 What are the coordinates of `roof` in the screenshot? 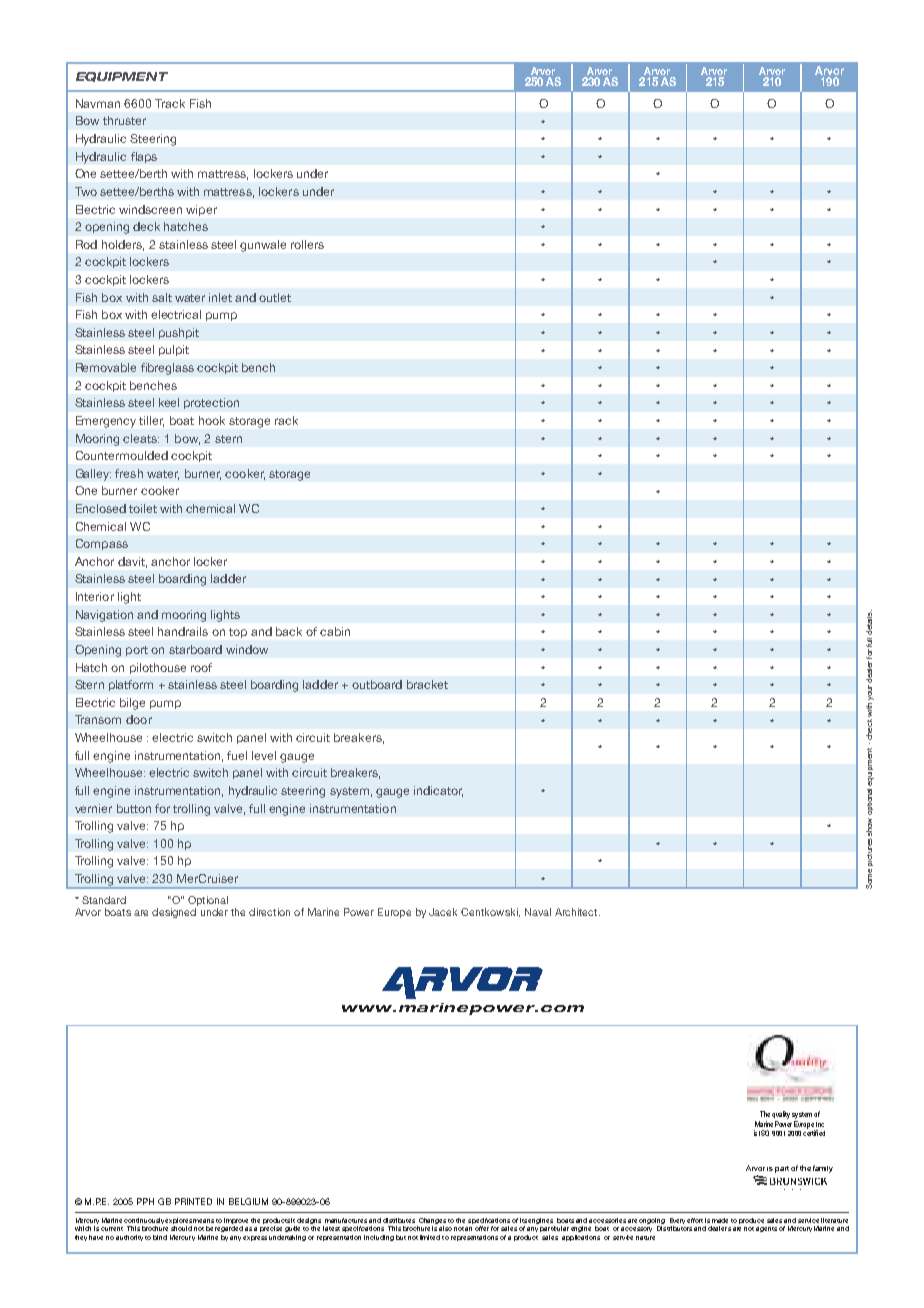 It's located at (201, 667).
